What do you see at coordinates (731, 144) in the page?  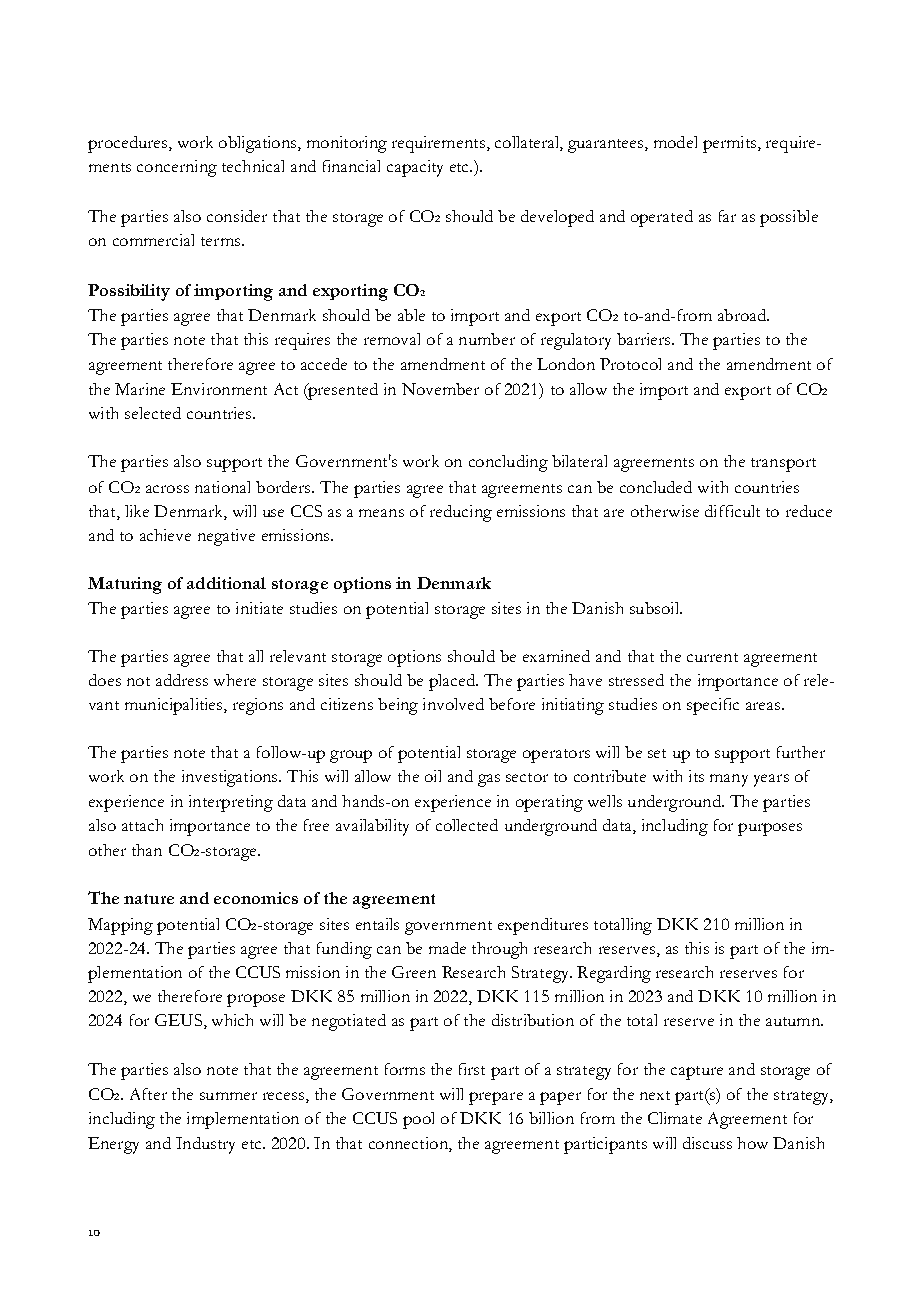 I see `permits` at bounding box center [731, 144].
